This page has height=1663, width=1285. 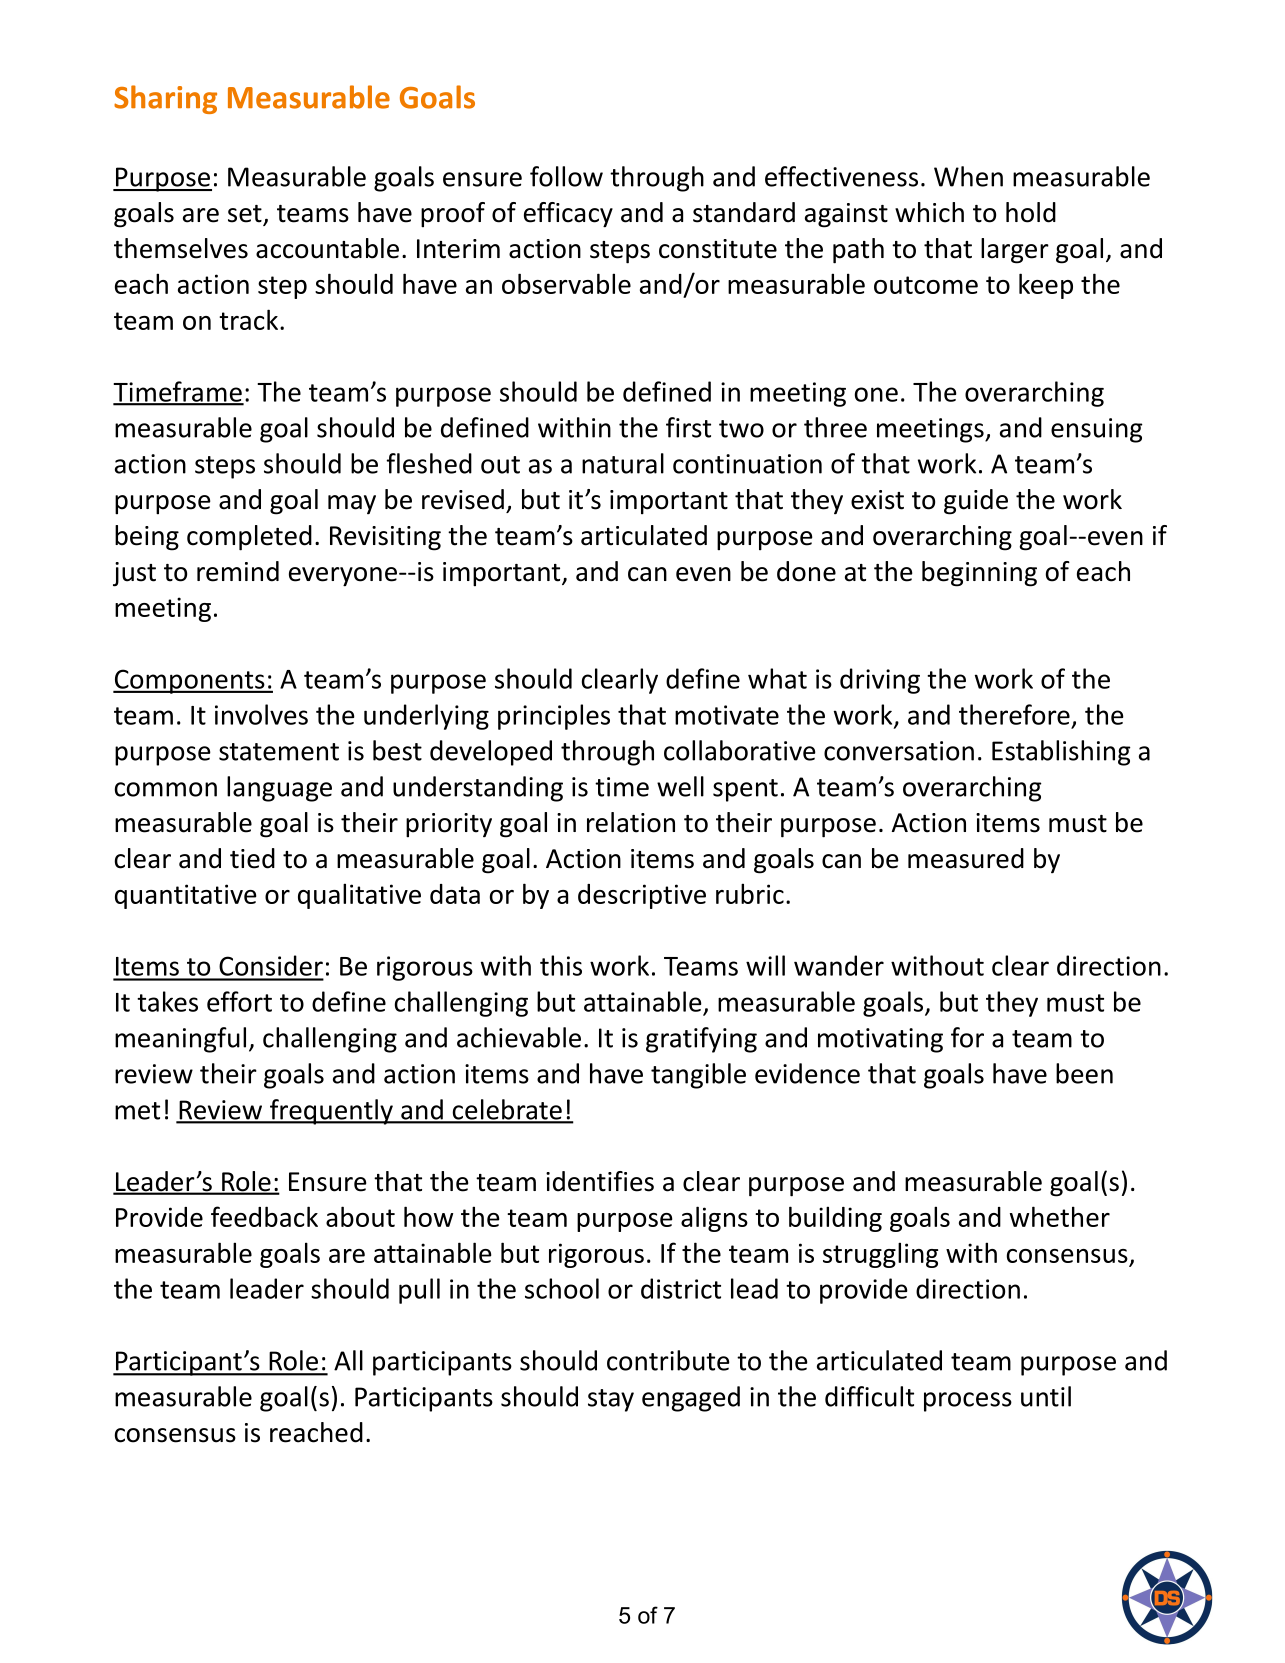 I want to click on process, so click(x=968, y=1402).
